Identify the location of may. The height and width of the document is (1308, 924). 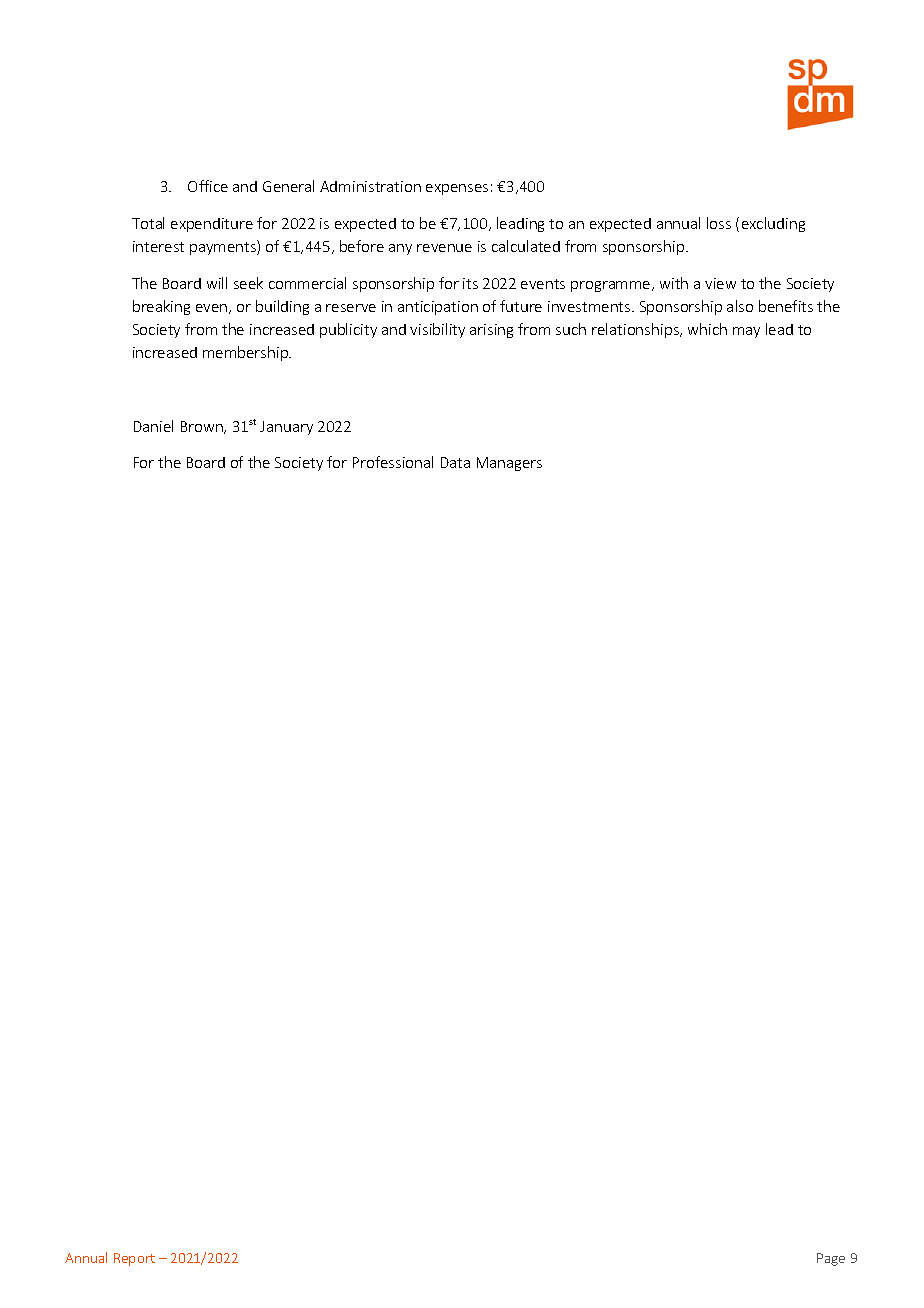
(746, 332).
